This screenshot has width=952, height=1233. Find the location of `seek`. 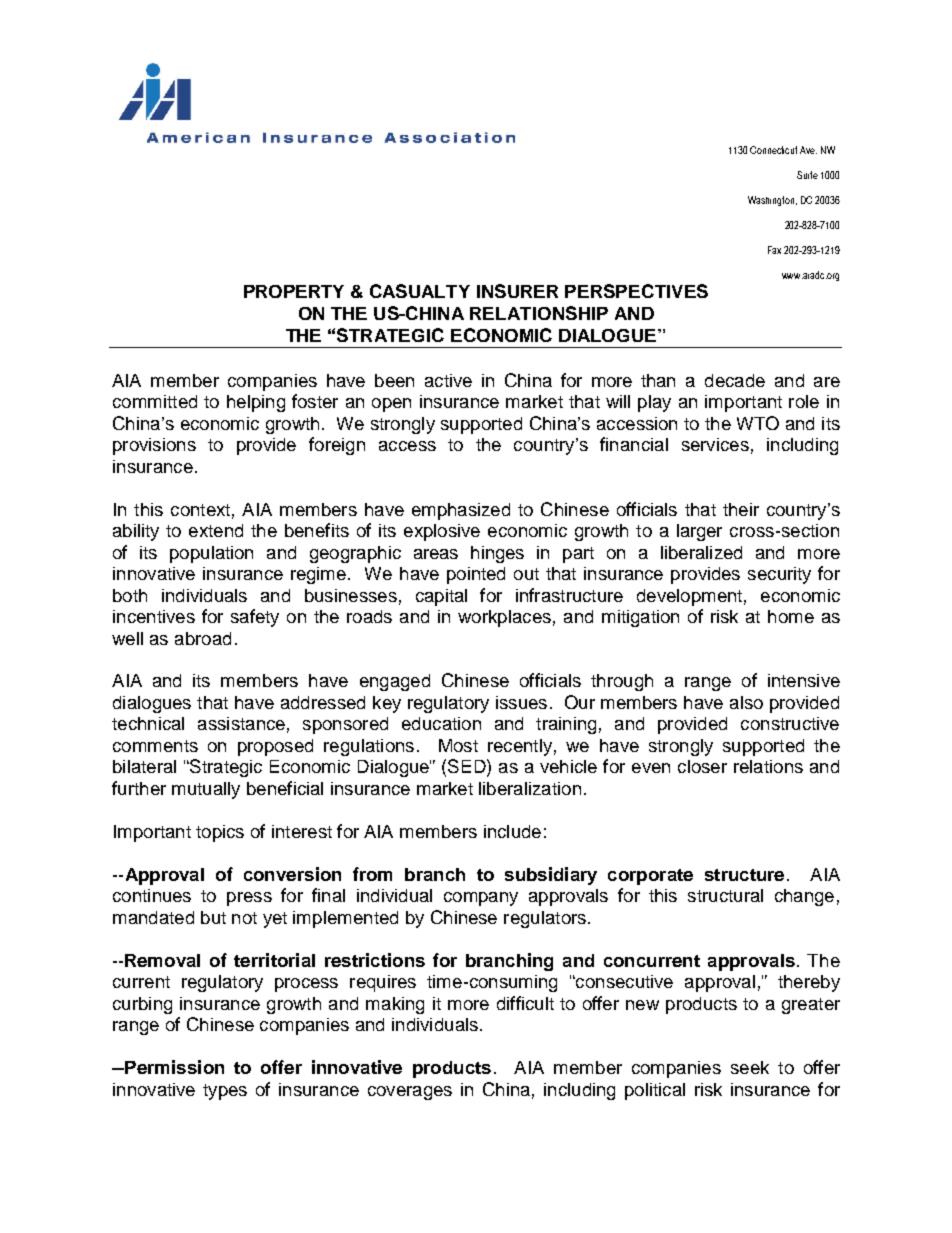

seek is located at coordinates (750, 1067).
